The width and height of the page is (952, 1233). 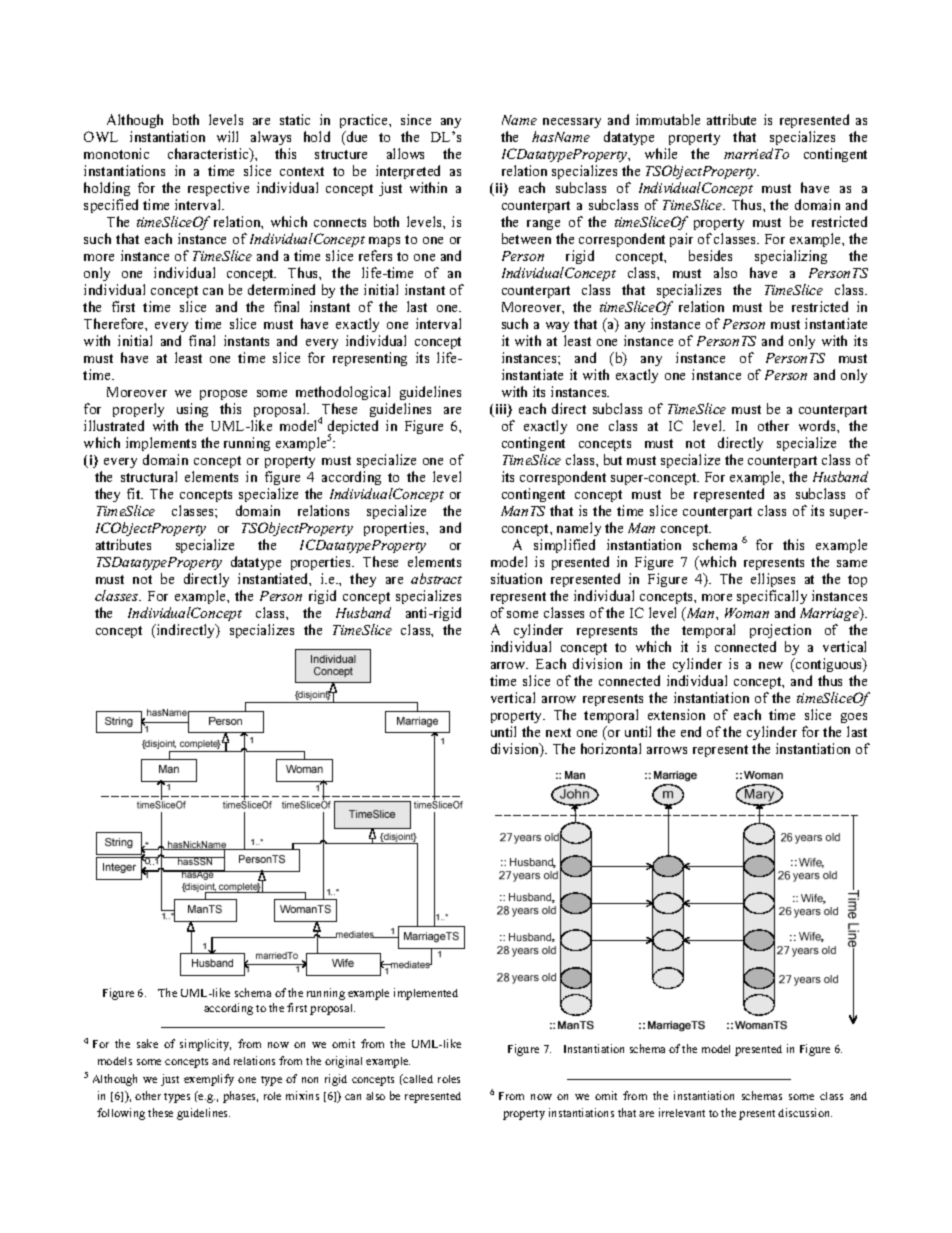 What do you see at coordinates (558, 732) in the page?
I see `next` at bounding box center [558, 732].
